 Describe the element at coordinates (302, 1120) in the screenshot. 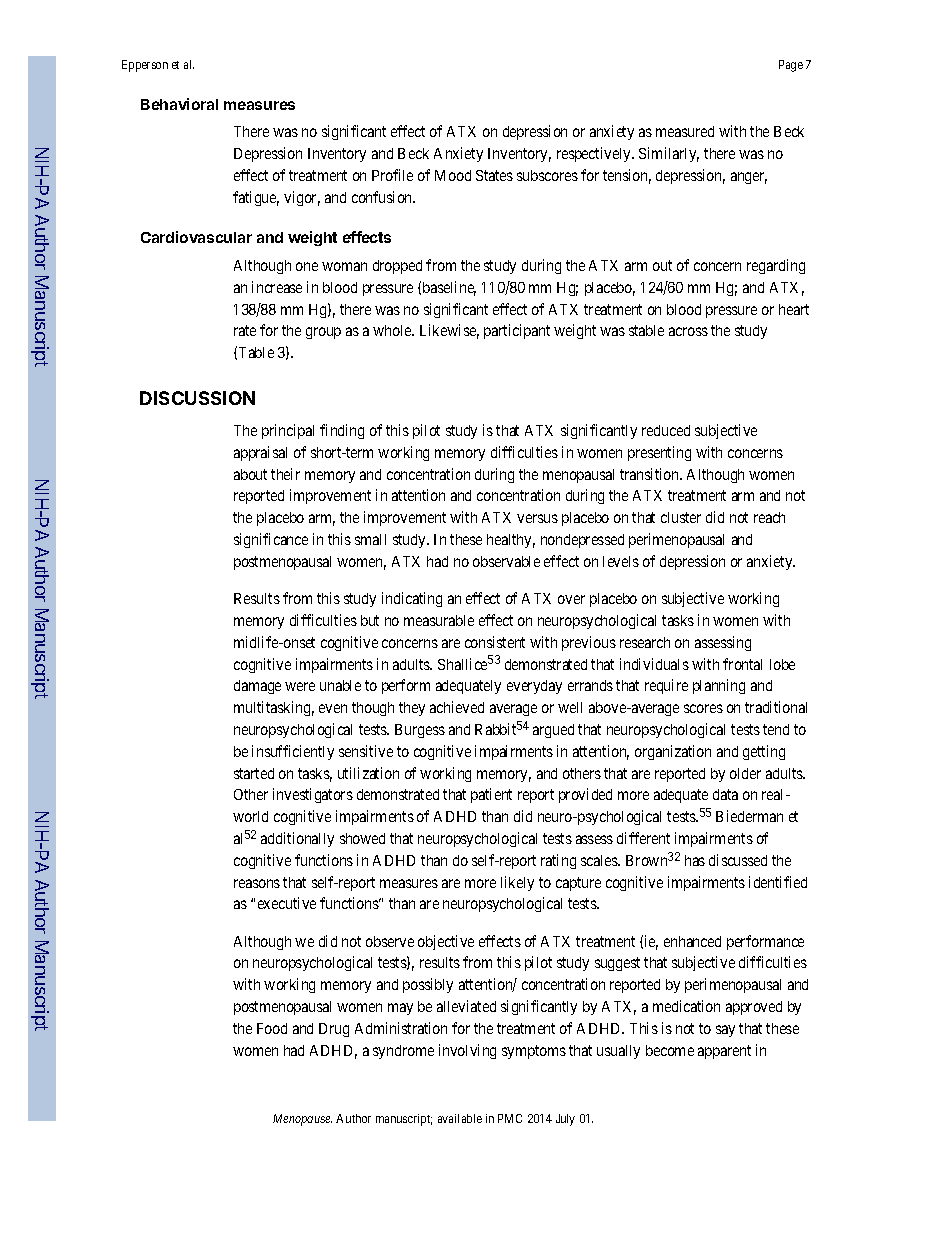

I see `Menopause` at that location.
